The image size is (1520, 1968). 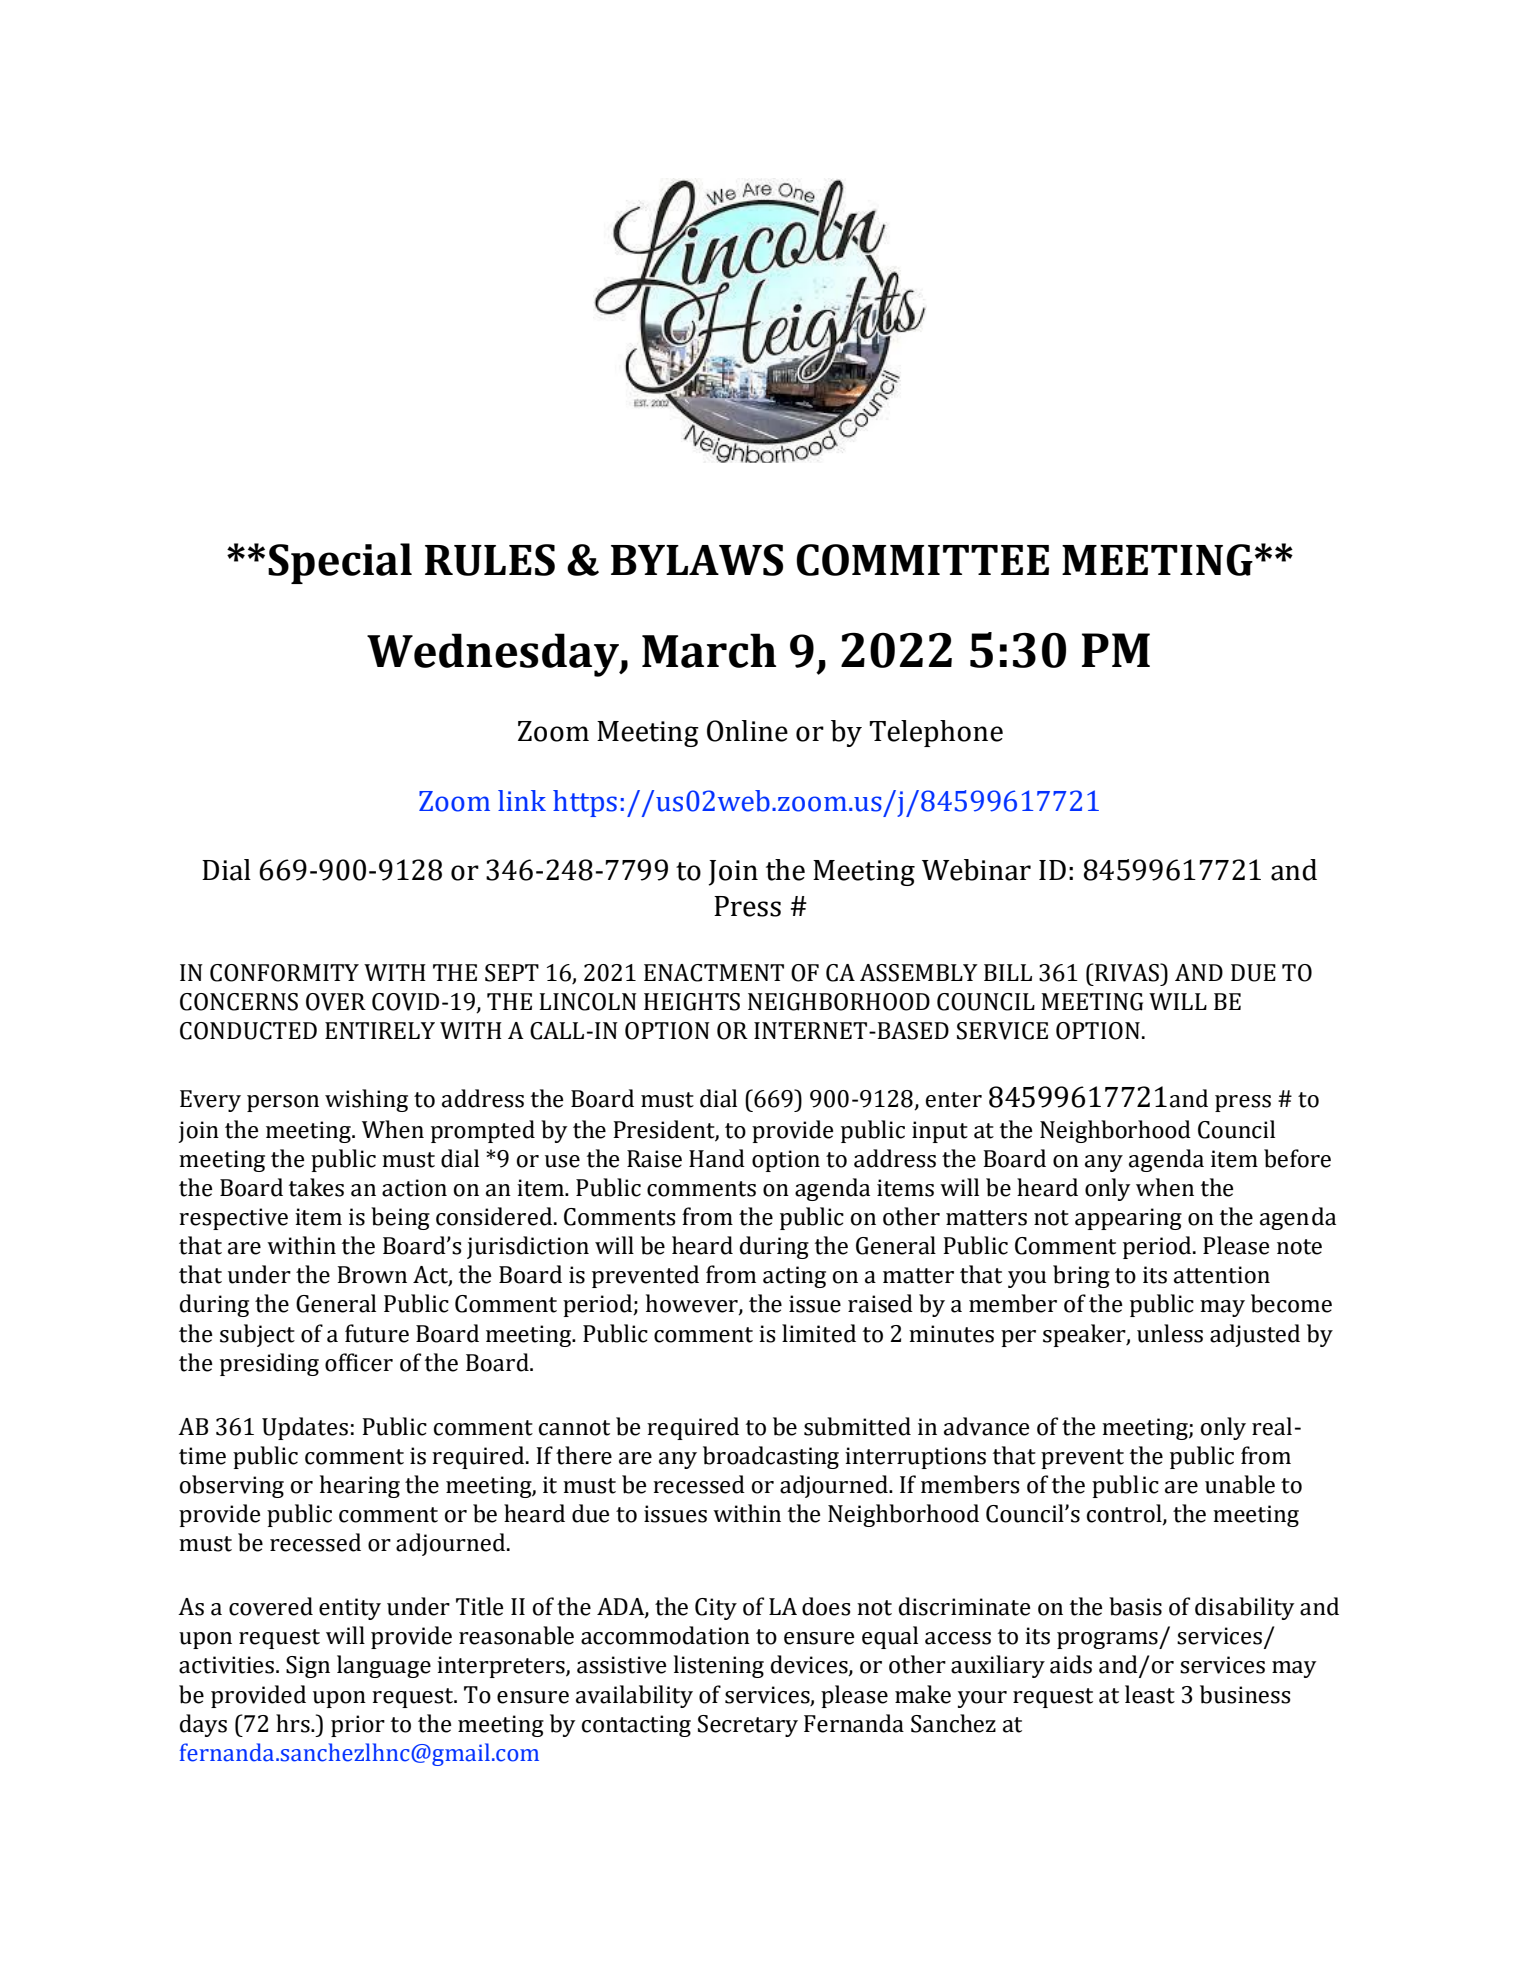 What do you see at coordinates (717, 1158) in the page?
I see `Hand` at bounding box center [717, 1158].
